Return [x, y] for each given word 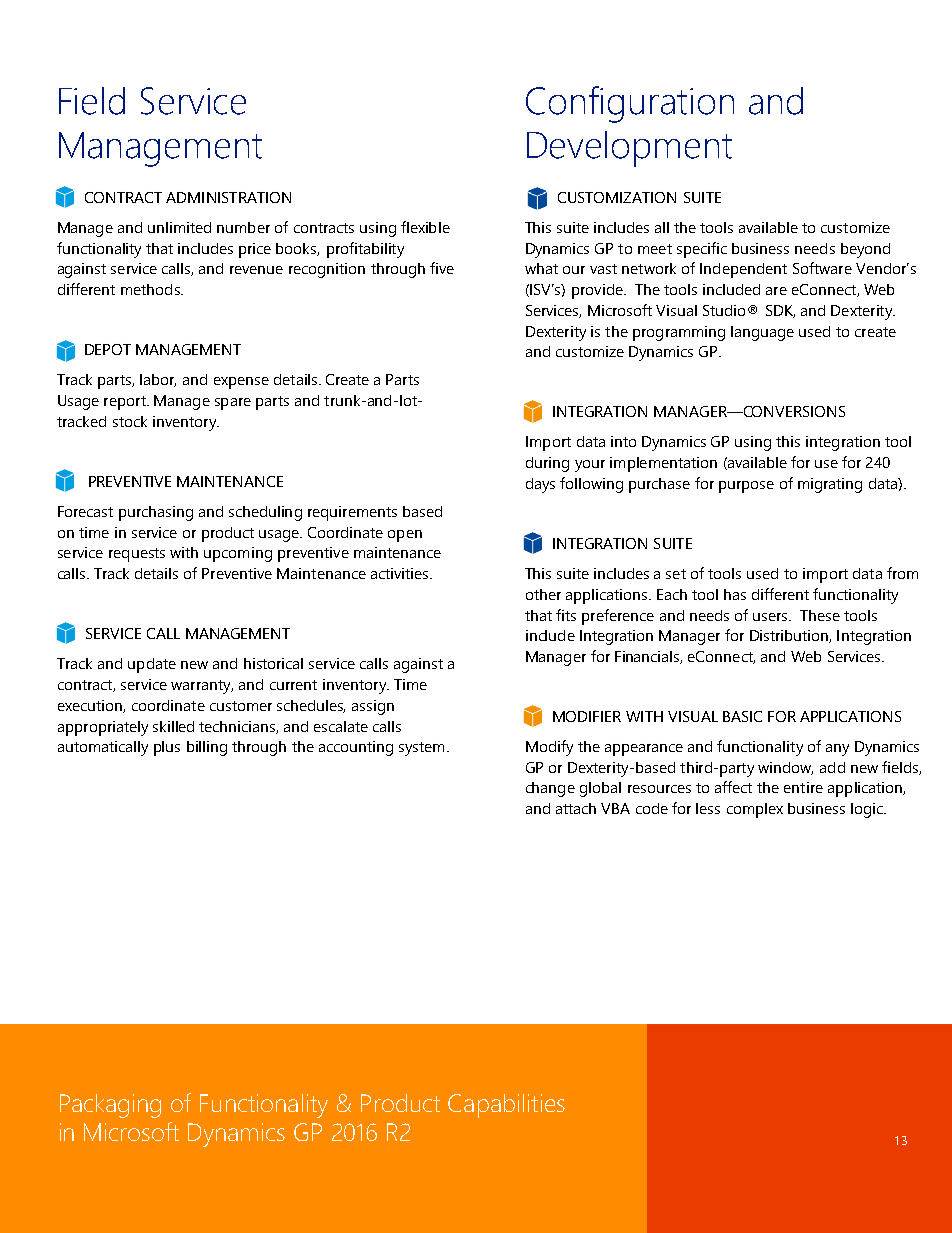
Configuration [630, 104]
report [126, 403]
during [547, 464]
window [785, 768]
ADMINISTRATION [228, 197]
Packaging [110, 1106]
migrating [830, 485]
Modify [549, 748]
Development [629, 149]
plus [167, 748]
